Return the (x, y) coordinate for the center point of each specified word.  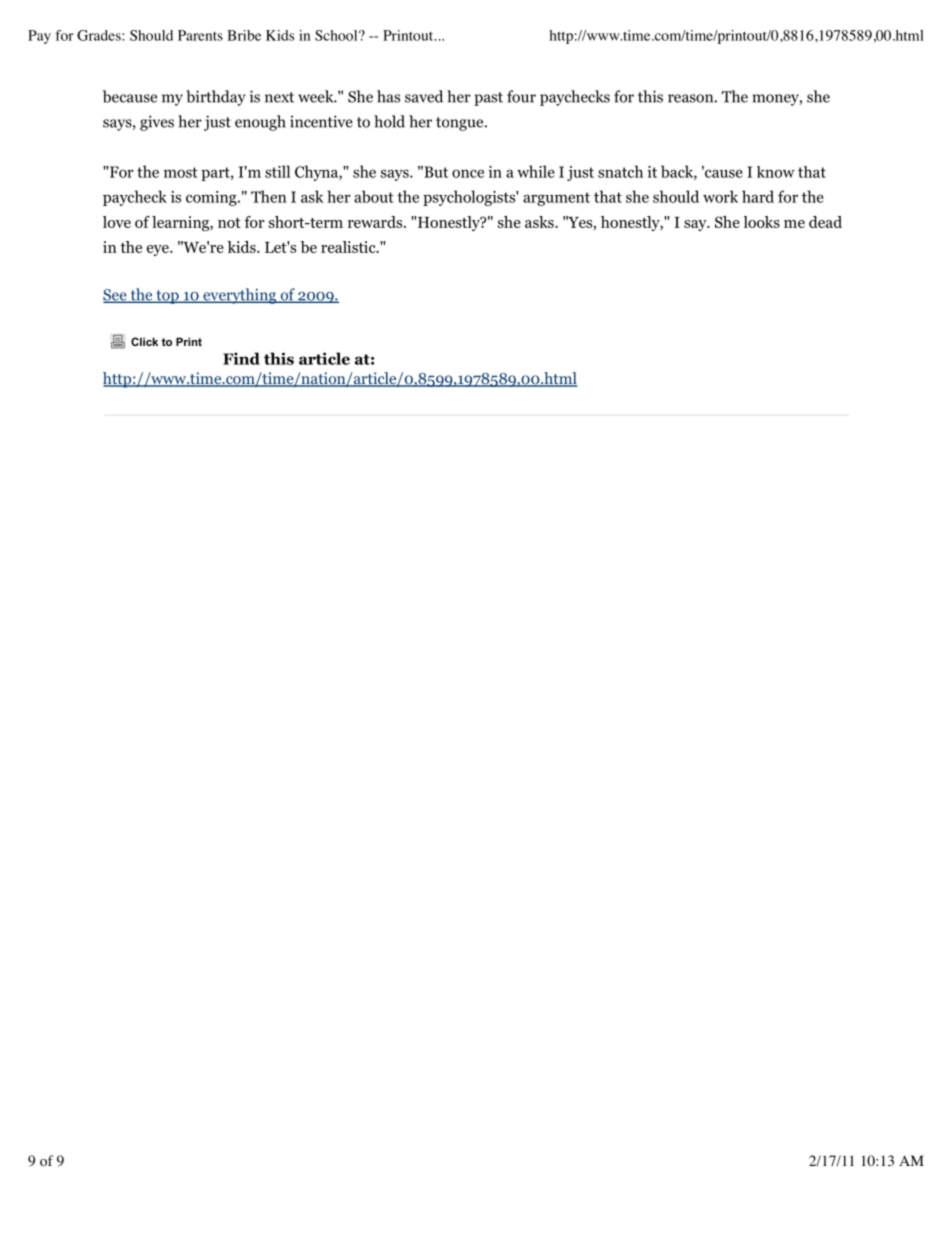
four (521, 96)
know (776, 172)
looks (762, 222)
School (337, 35)
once (468, 173)
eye (159, 250)
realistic (349, 247)
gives (157, 123)
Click (144, 341)
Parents (200, 35)
